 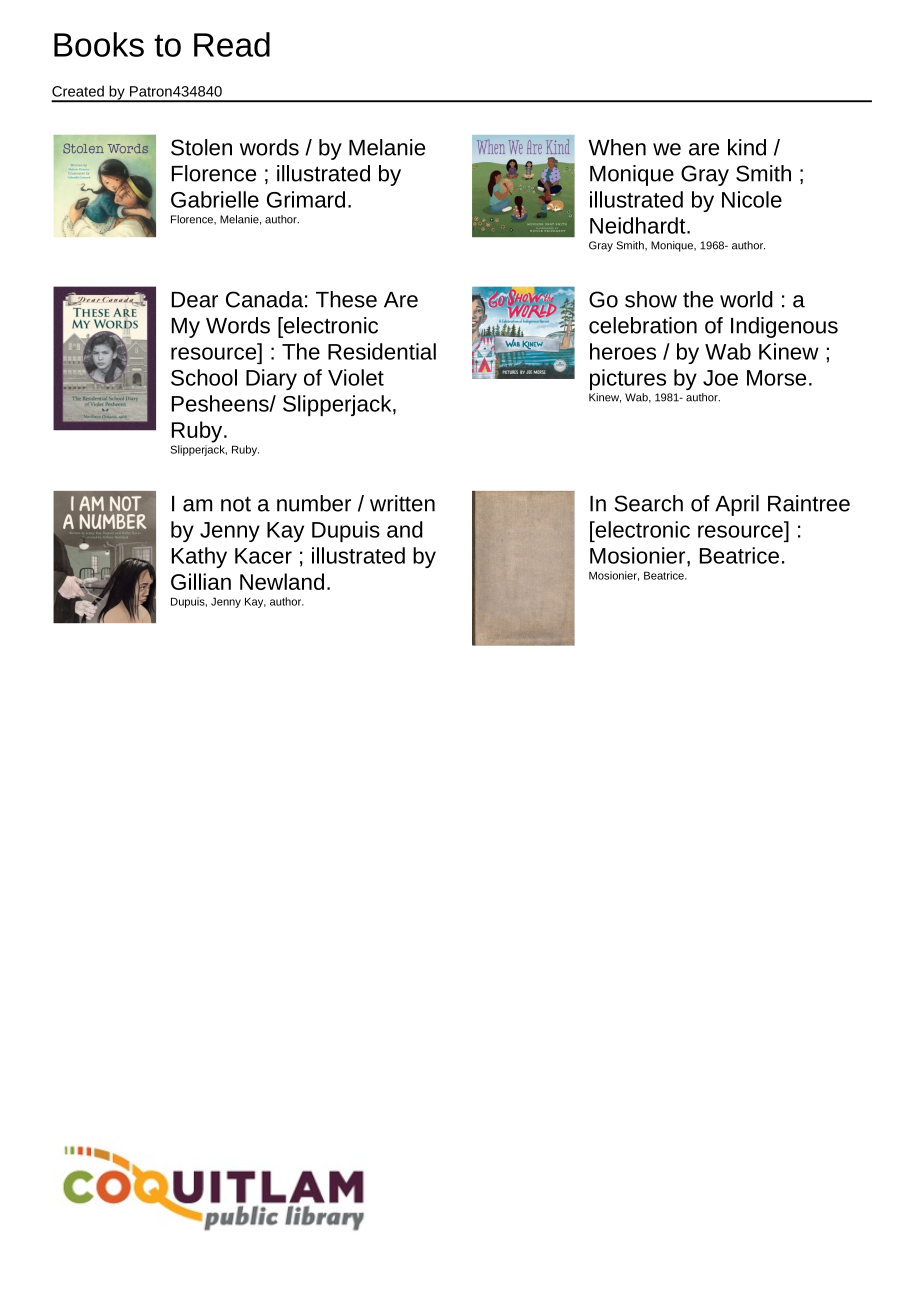 I want to click on April, so click(x=737, y=505).
